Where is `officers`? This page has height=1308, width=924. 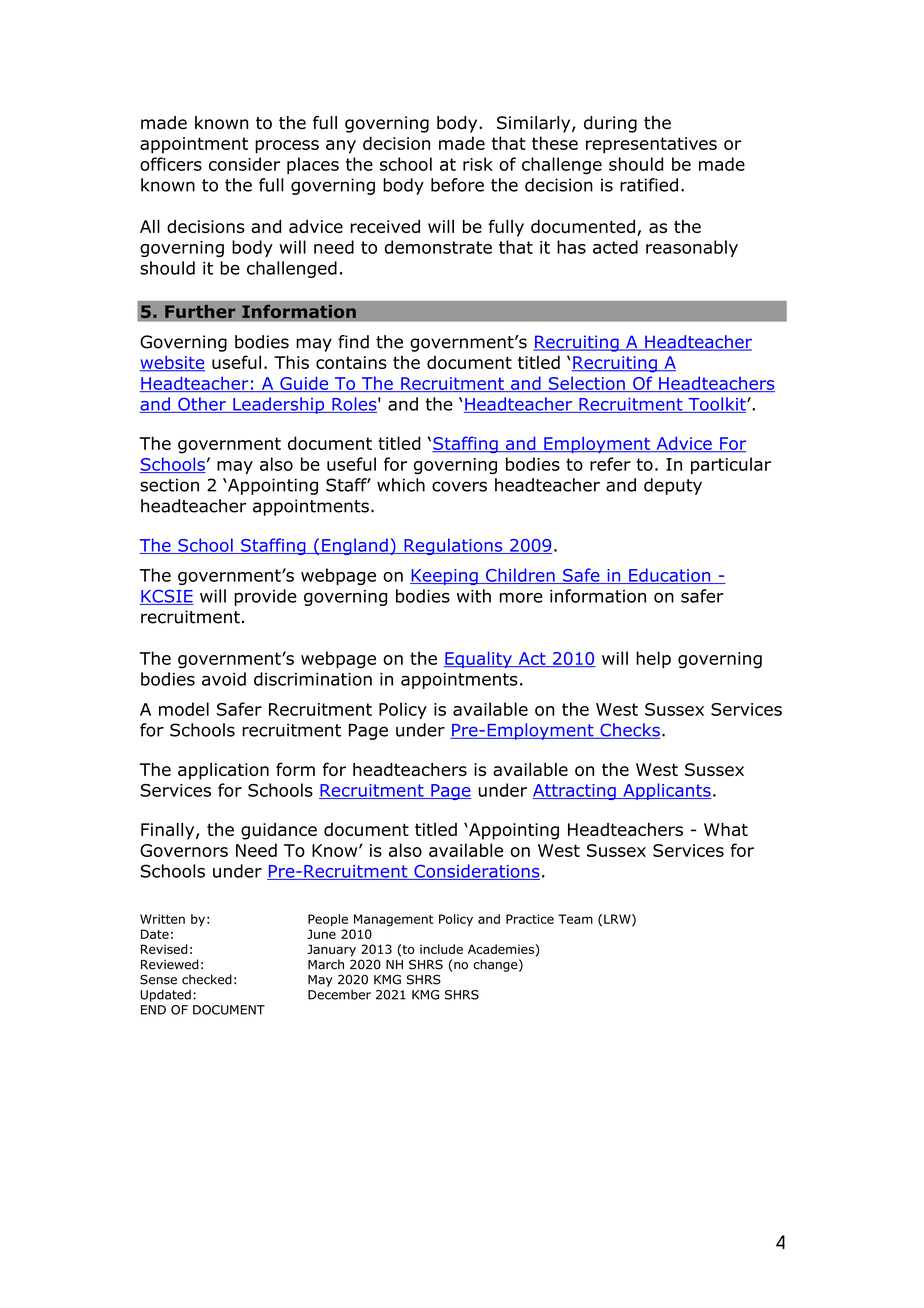
officers is located at coordinates (171, 164).
